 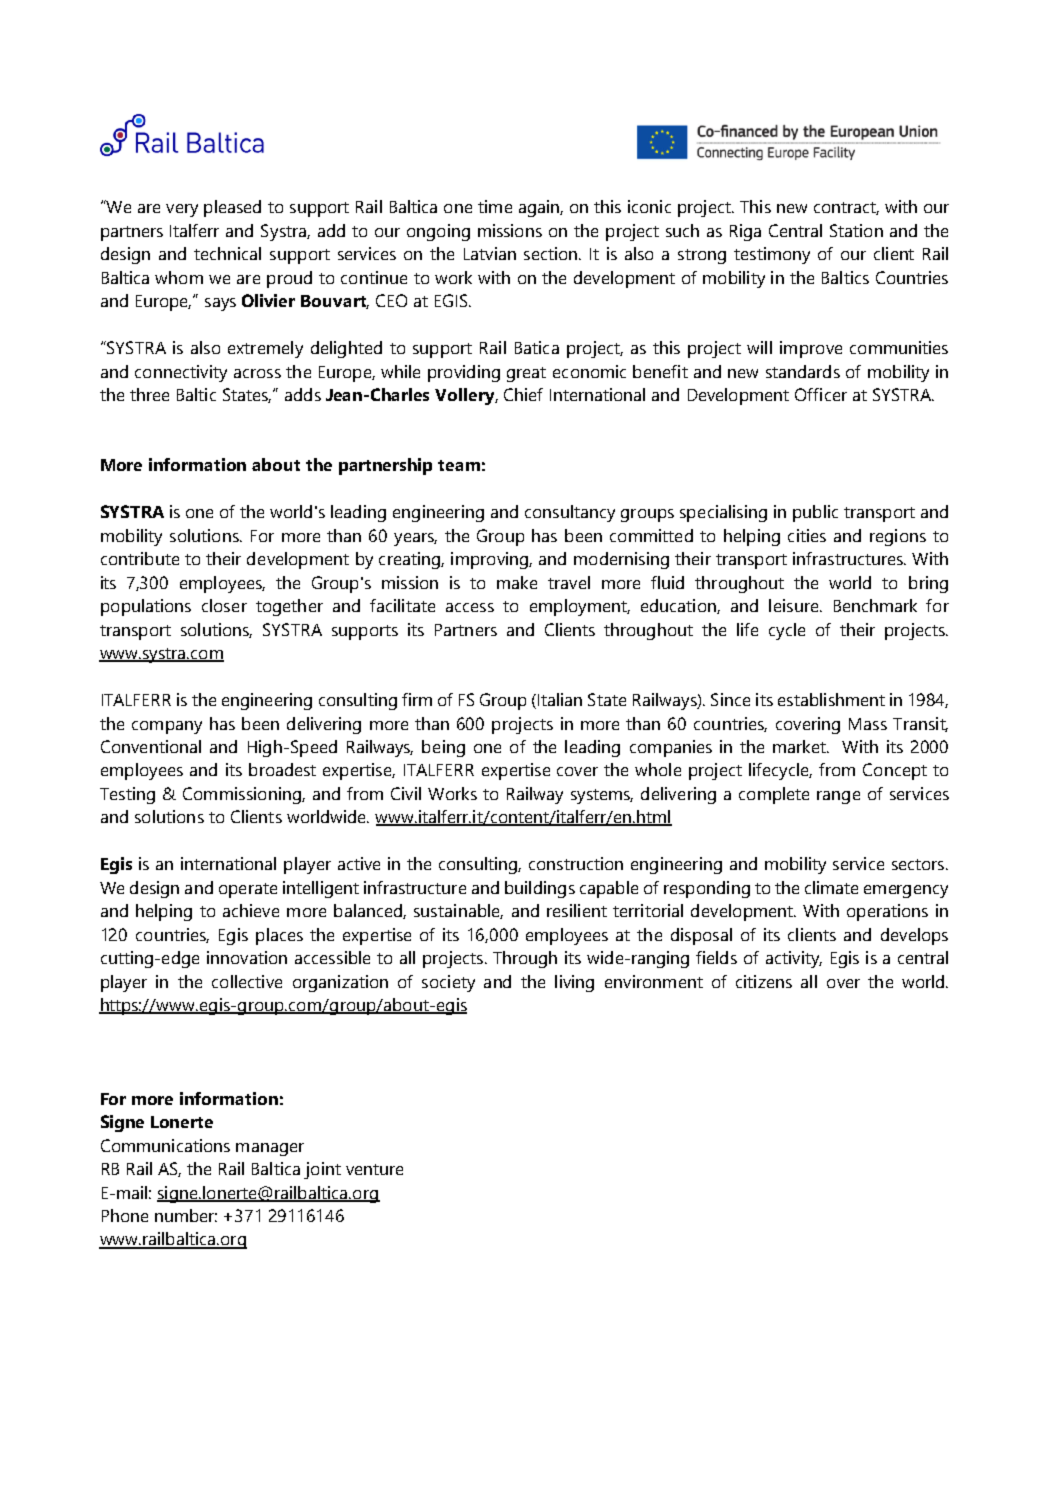 What do you see at coordinates (517, 582) in the page?
I see `make` at bounding box center [517, 582].
